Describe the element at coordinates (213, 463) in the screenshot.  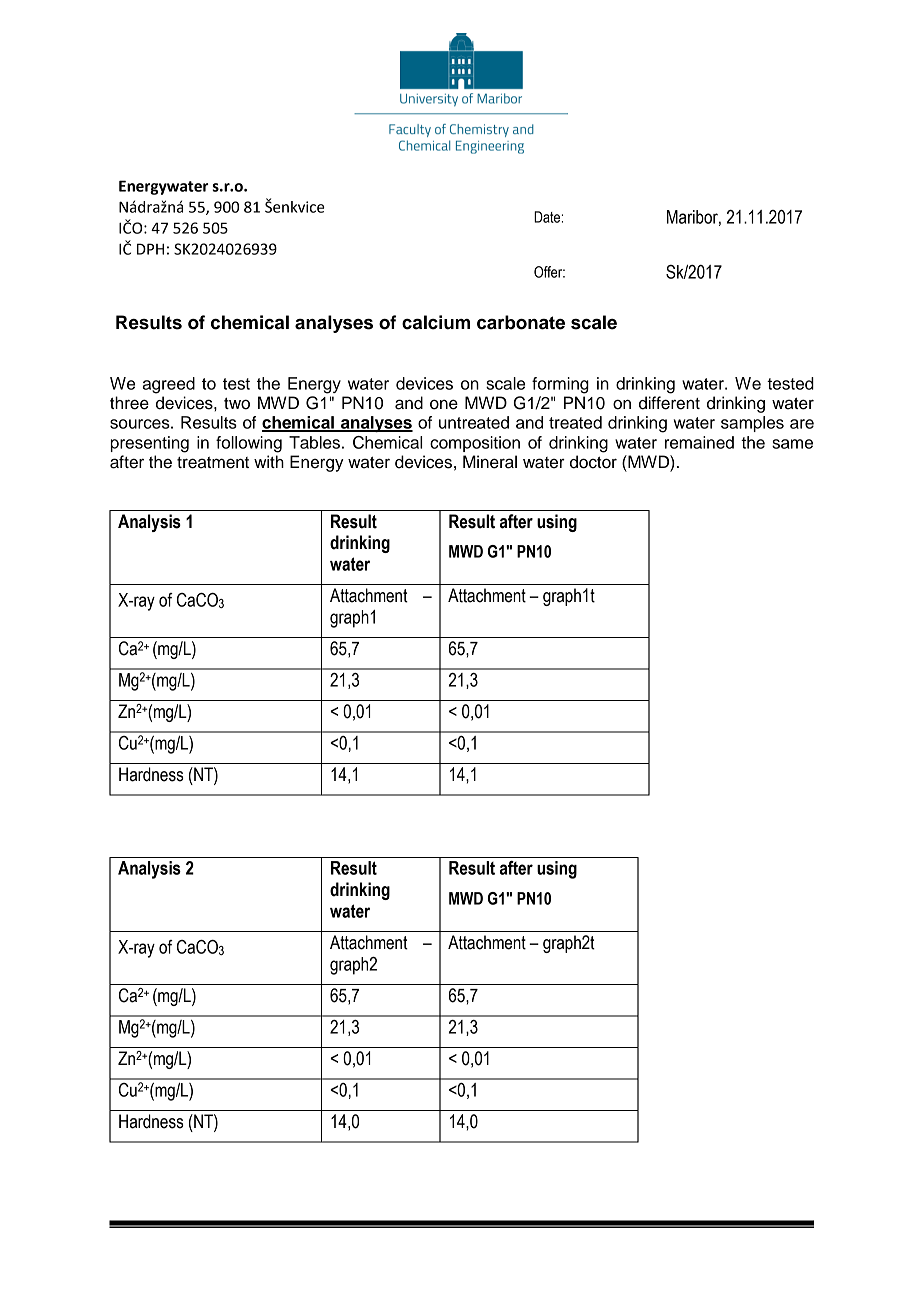
I see `treatment` at that location.
